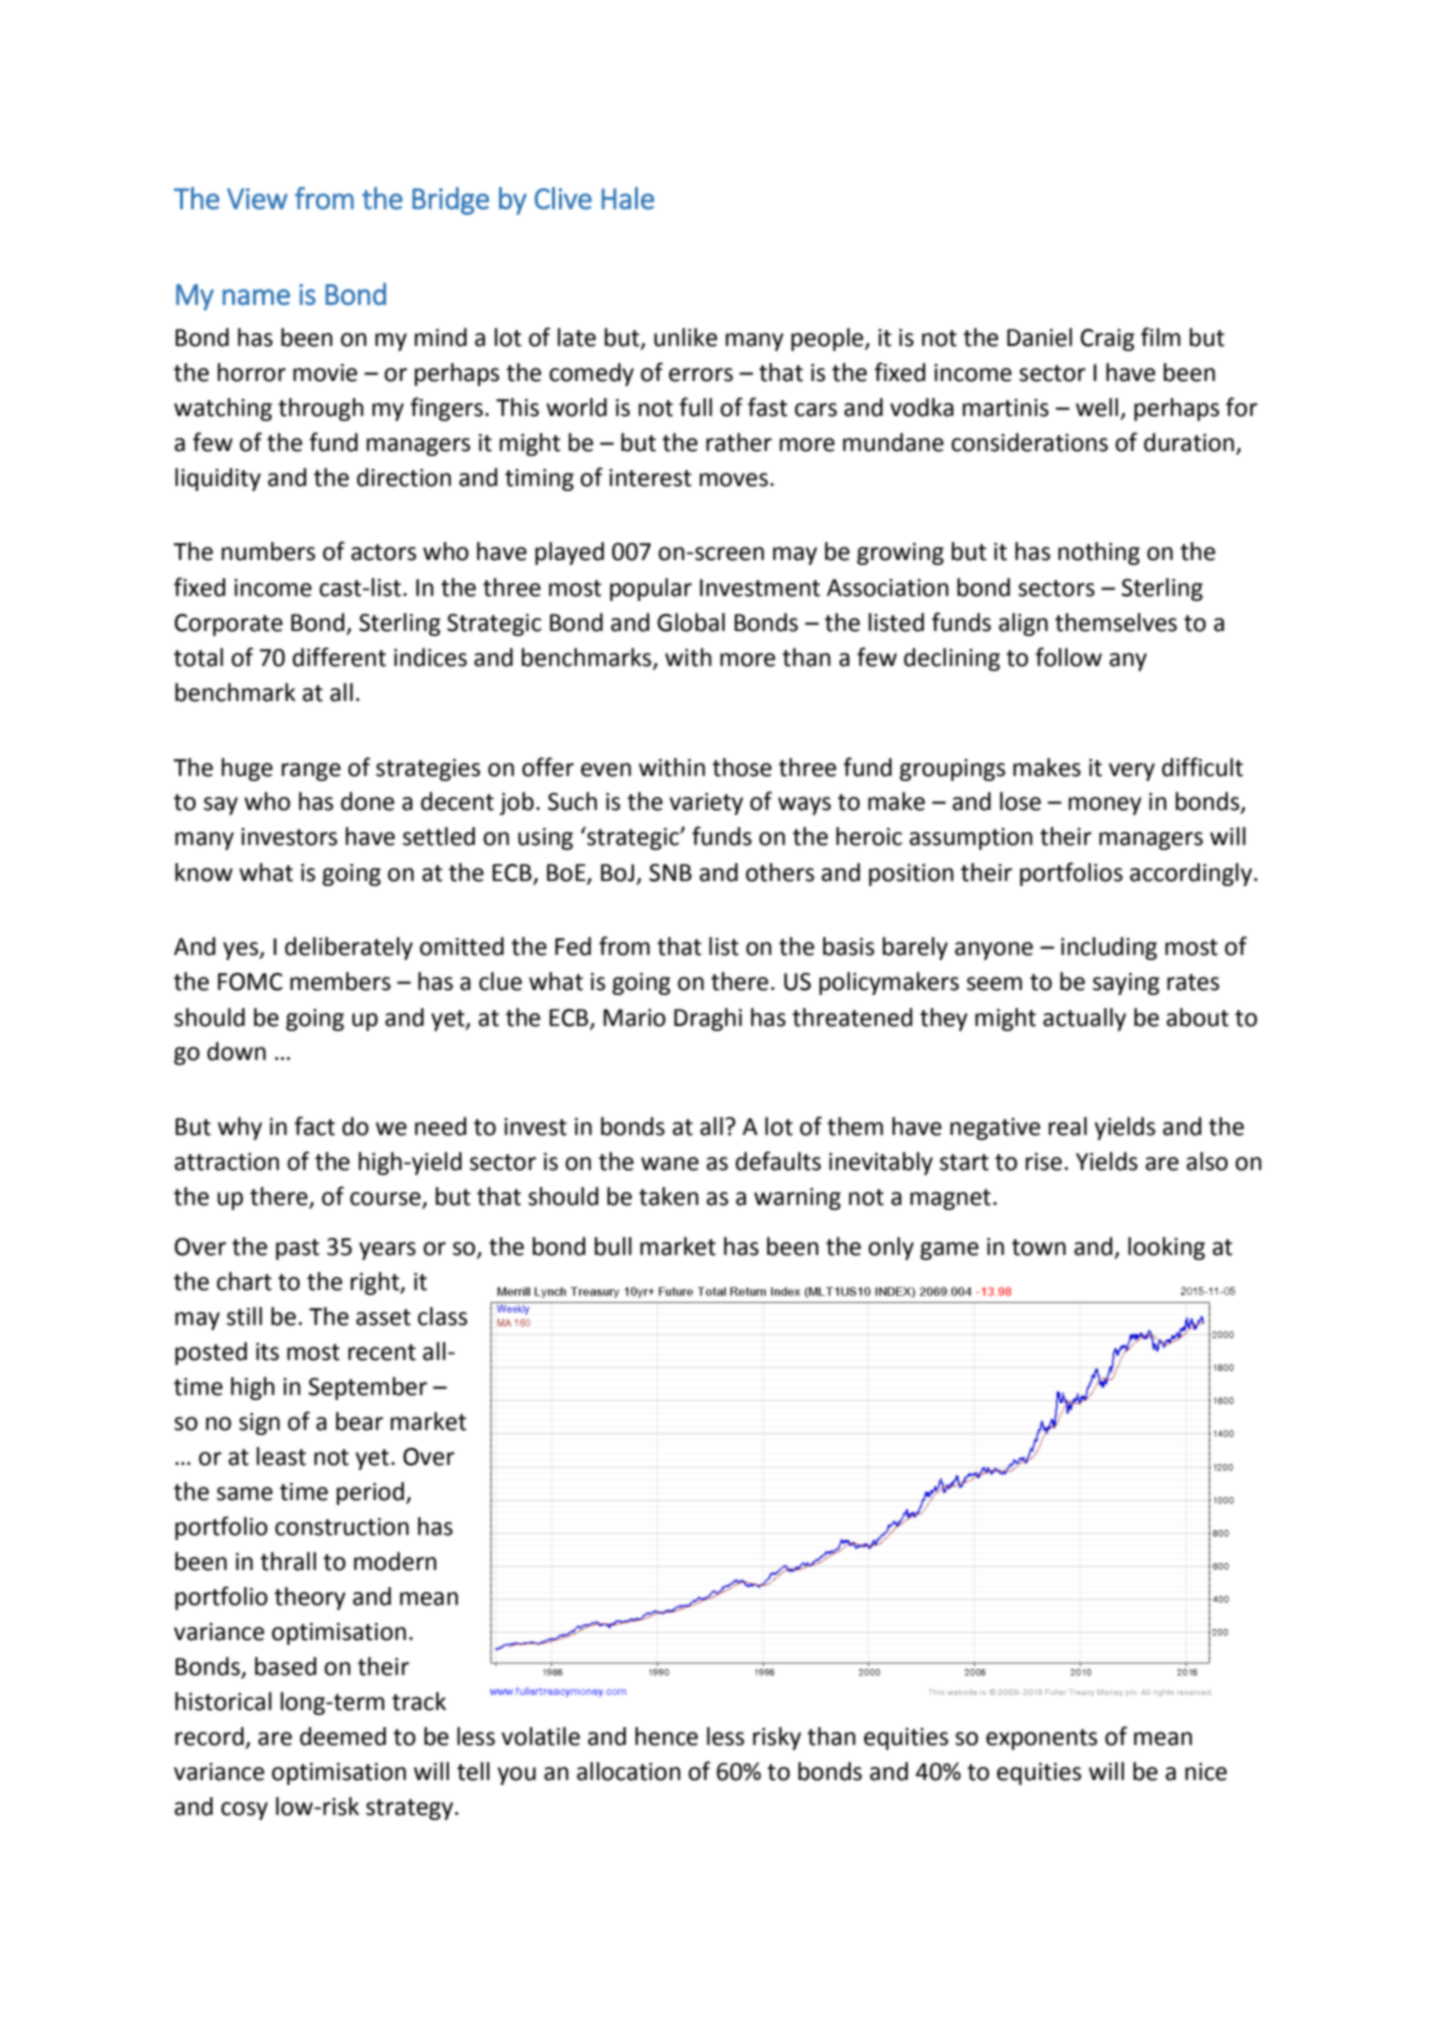 Image resolution: width=1438 pixels, height=2034 pixels. I want to click on saying, so click(1126, 984).
